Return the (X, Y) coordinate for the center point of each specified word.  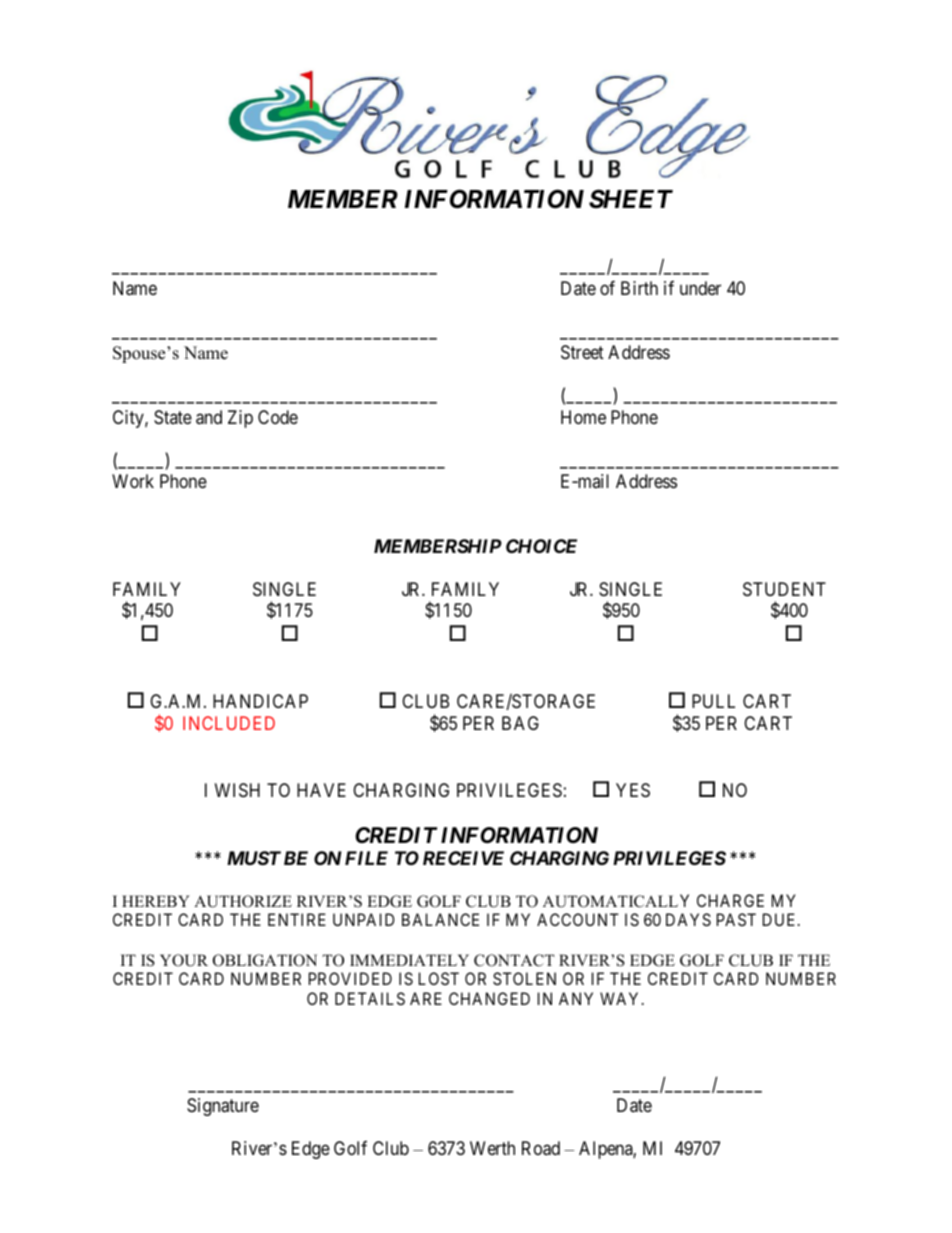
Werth (492, 1148)
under (700, 288)
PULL (713, 701)
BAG (520, 723)
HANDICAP (260, 701)
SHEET (631, 199)
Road (541, 1148)
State (173, 417)
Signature (223, 1107)
